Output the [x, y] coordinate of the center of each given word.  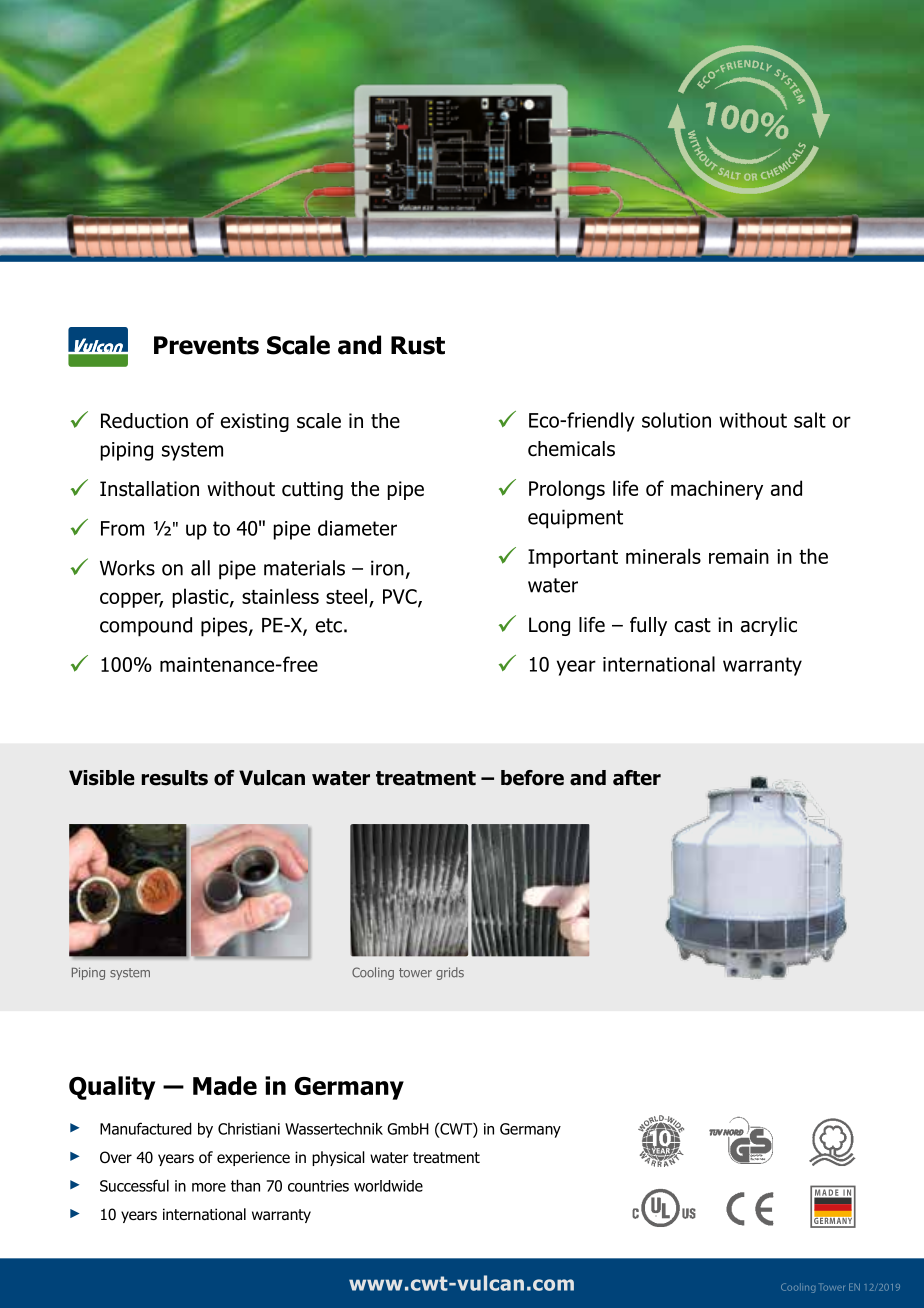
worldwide [388, 1186]
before [532, 778]
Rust [418, 345]
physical [338, 1158]
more [209, 1187]
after [637, 778]
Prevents [206, 345]
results [175, 778]
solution [676, 420]
